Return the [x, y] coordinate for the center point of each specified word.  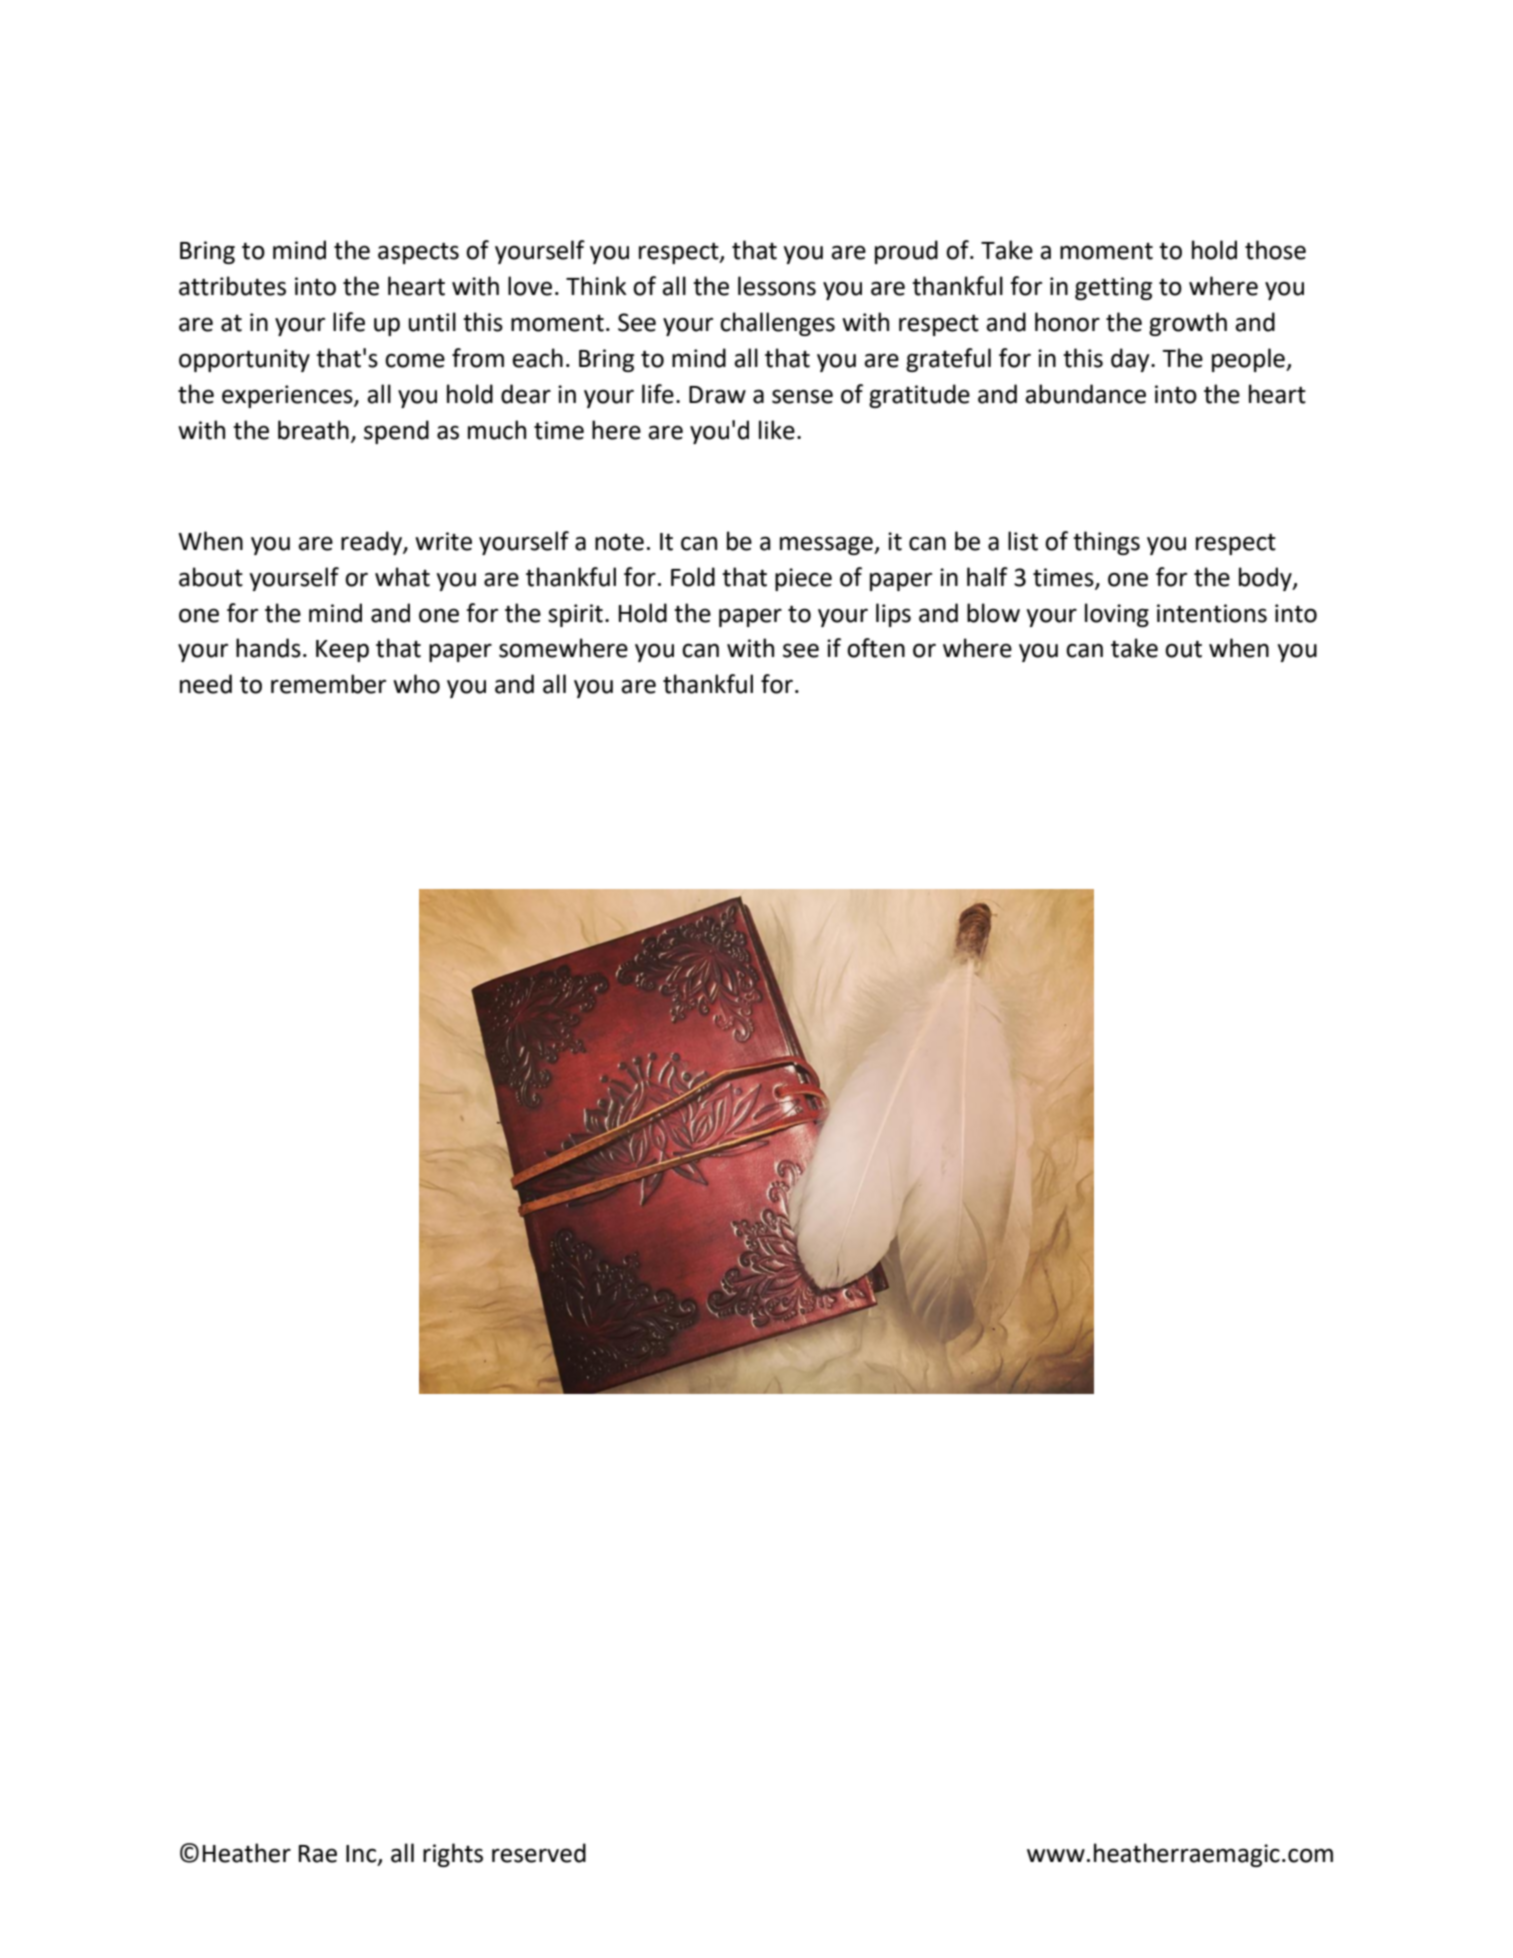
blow [993, 613]
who [416, 684]
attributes [232, 286]
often [876, 648]
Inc [362, 1855]
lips [893, 615]
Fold [693, 577]
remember [328, 684]
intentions [1212, 613]
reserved [539, 1853]
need [206, 684]
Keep [342, 651]
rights [453, 1855]
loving [1117, 615]
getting [1113, 288]
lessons [777, 286]
